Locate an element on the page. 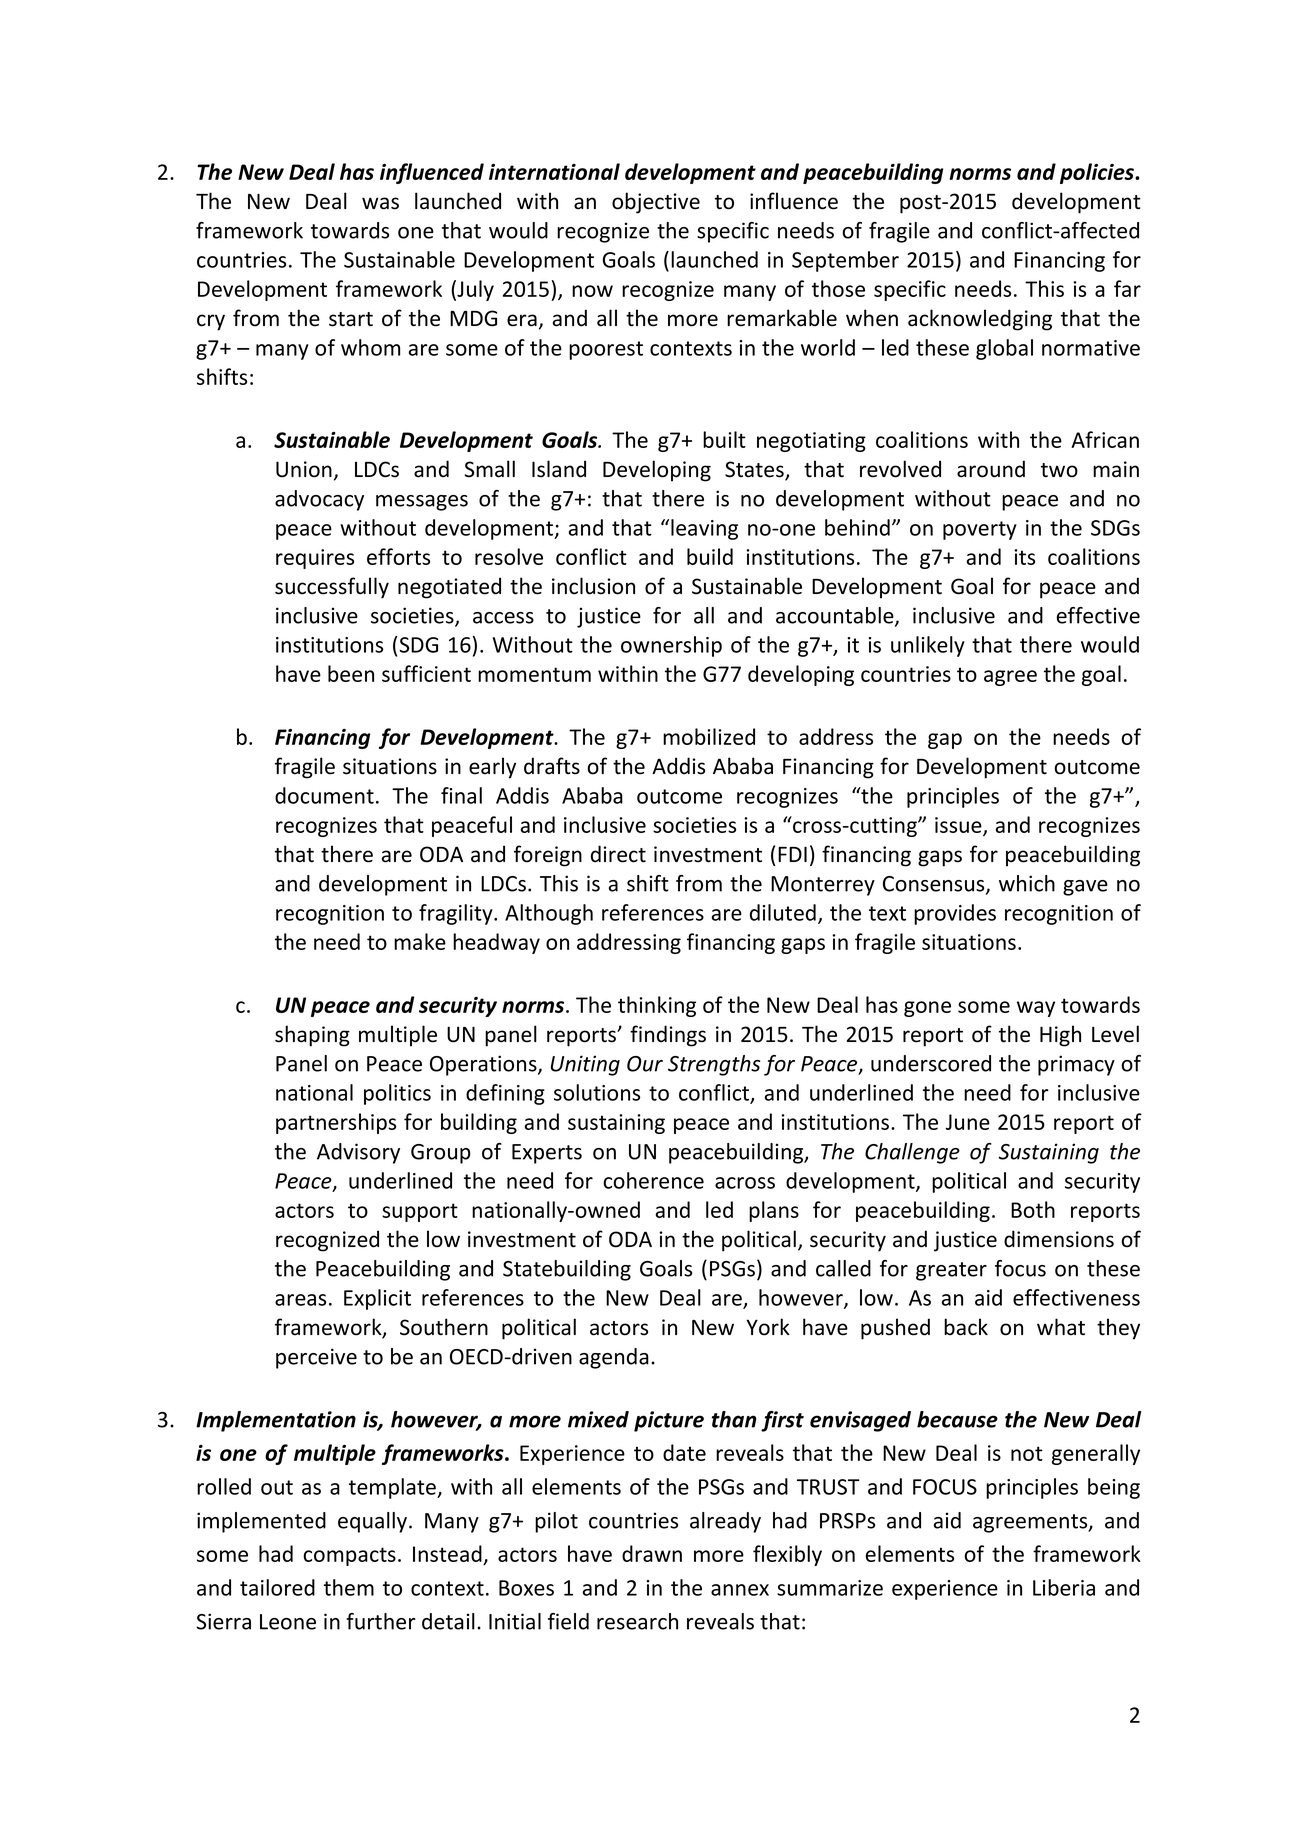 The width and height of the image is (1298, 1836). been is located at coordinates (351, 673).
